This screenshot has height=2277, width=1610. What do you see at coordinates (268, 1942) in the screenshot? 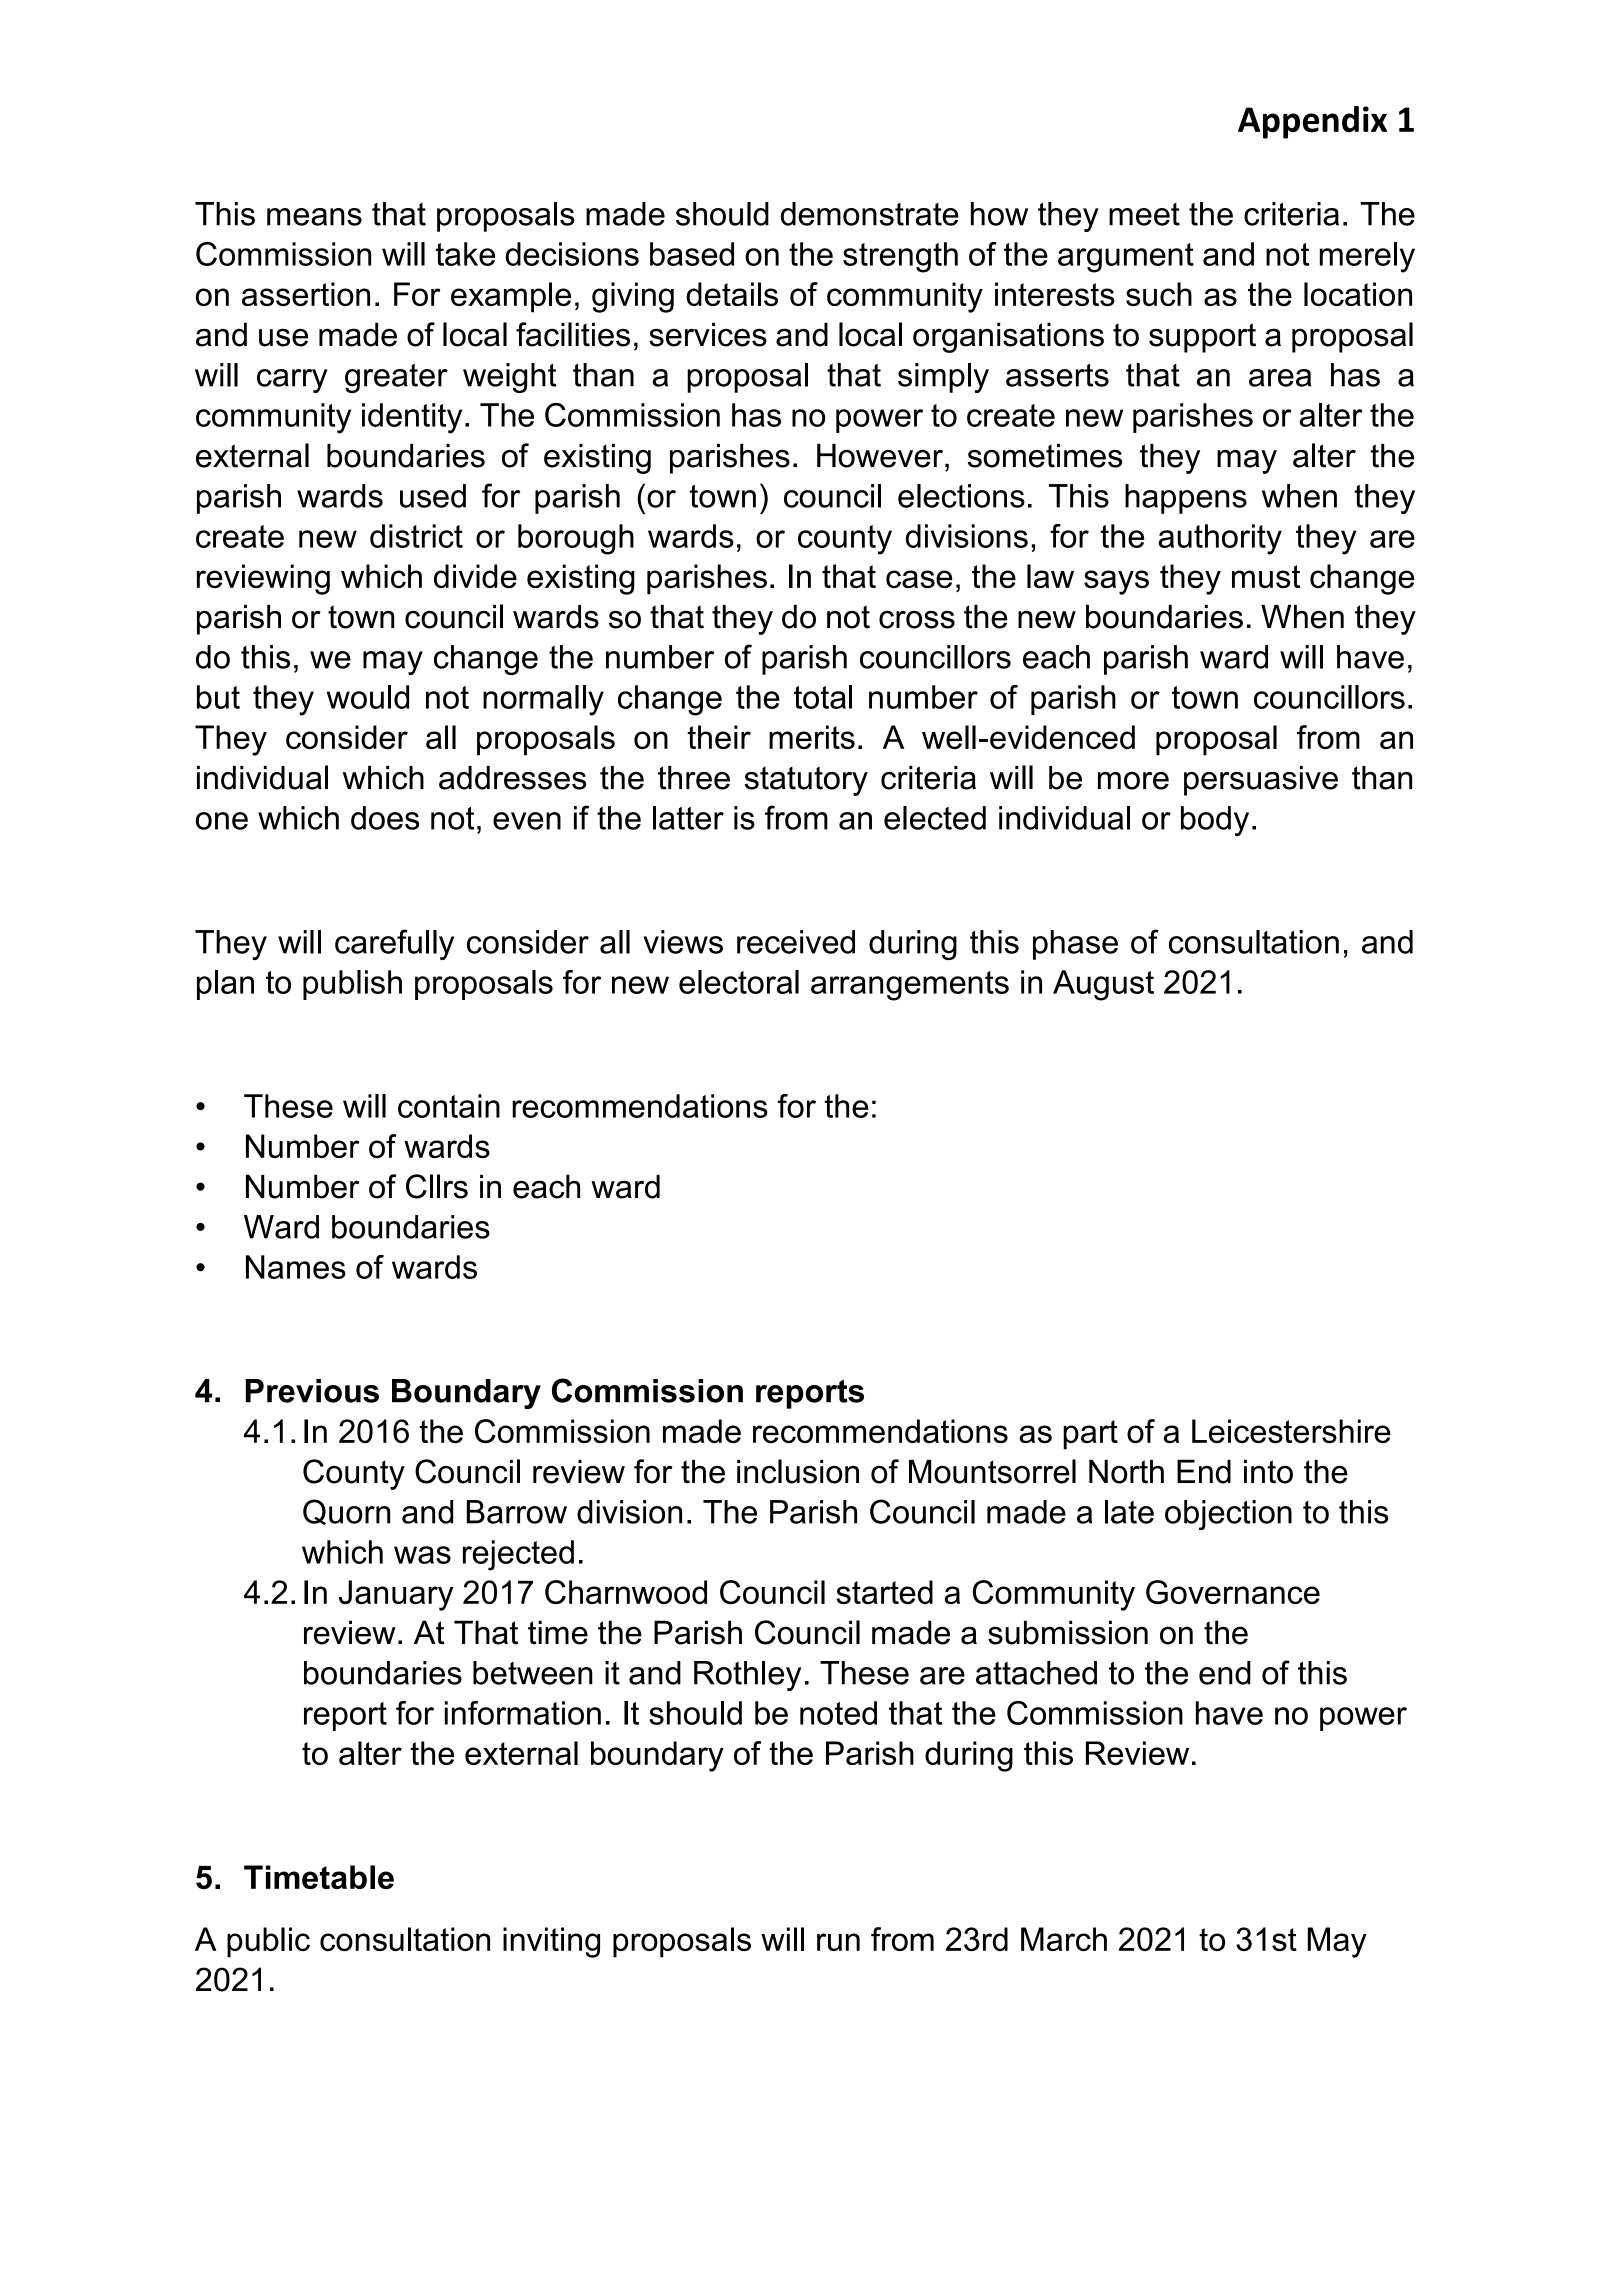
I see `public` at bounding box center [268, 1942].
